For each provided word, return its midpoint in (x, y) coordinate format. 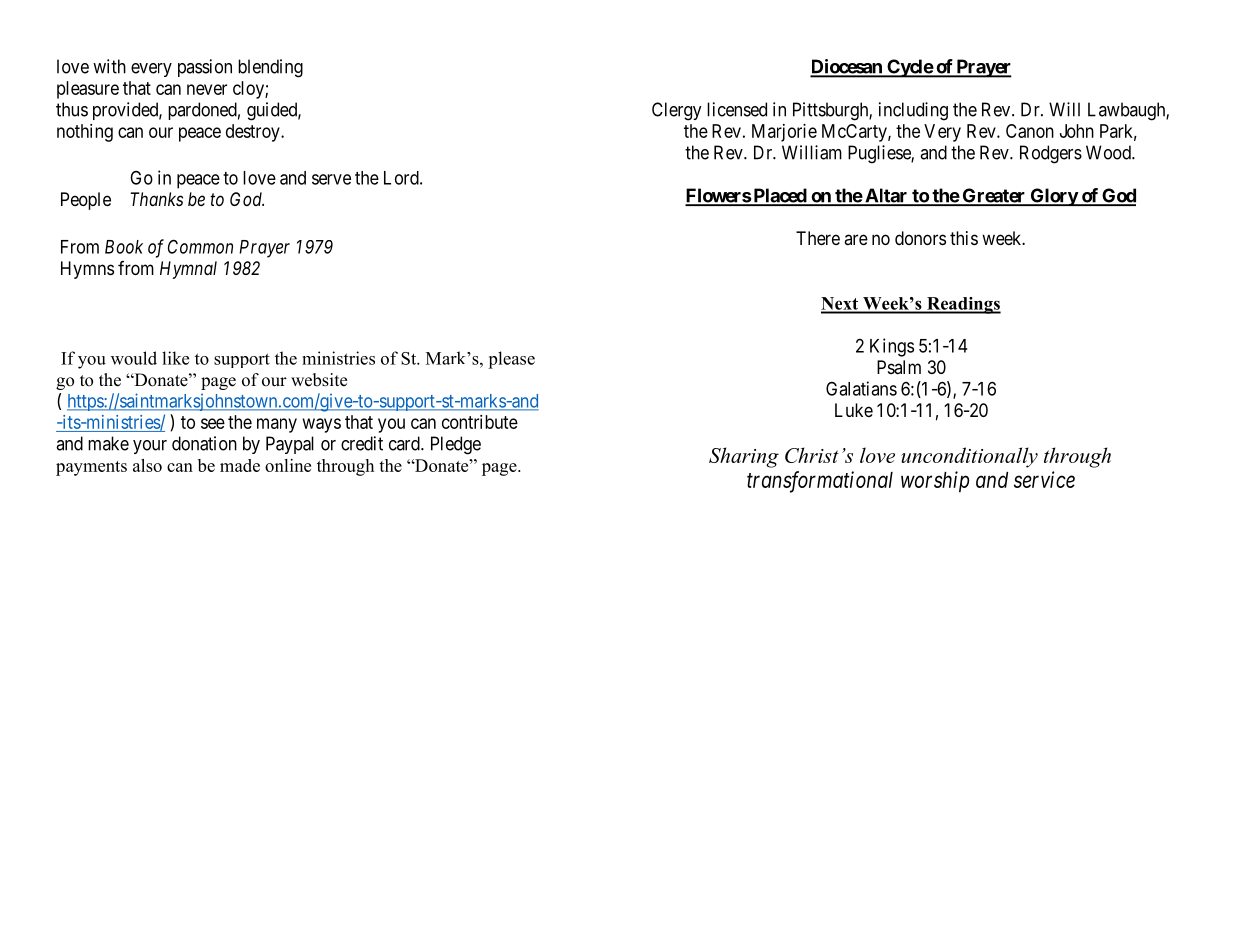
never (207, 89)
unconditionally (969, 457)
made (240, 465)
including (913, 111)
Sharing (744, 457)
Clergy (677, 111)
